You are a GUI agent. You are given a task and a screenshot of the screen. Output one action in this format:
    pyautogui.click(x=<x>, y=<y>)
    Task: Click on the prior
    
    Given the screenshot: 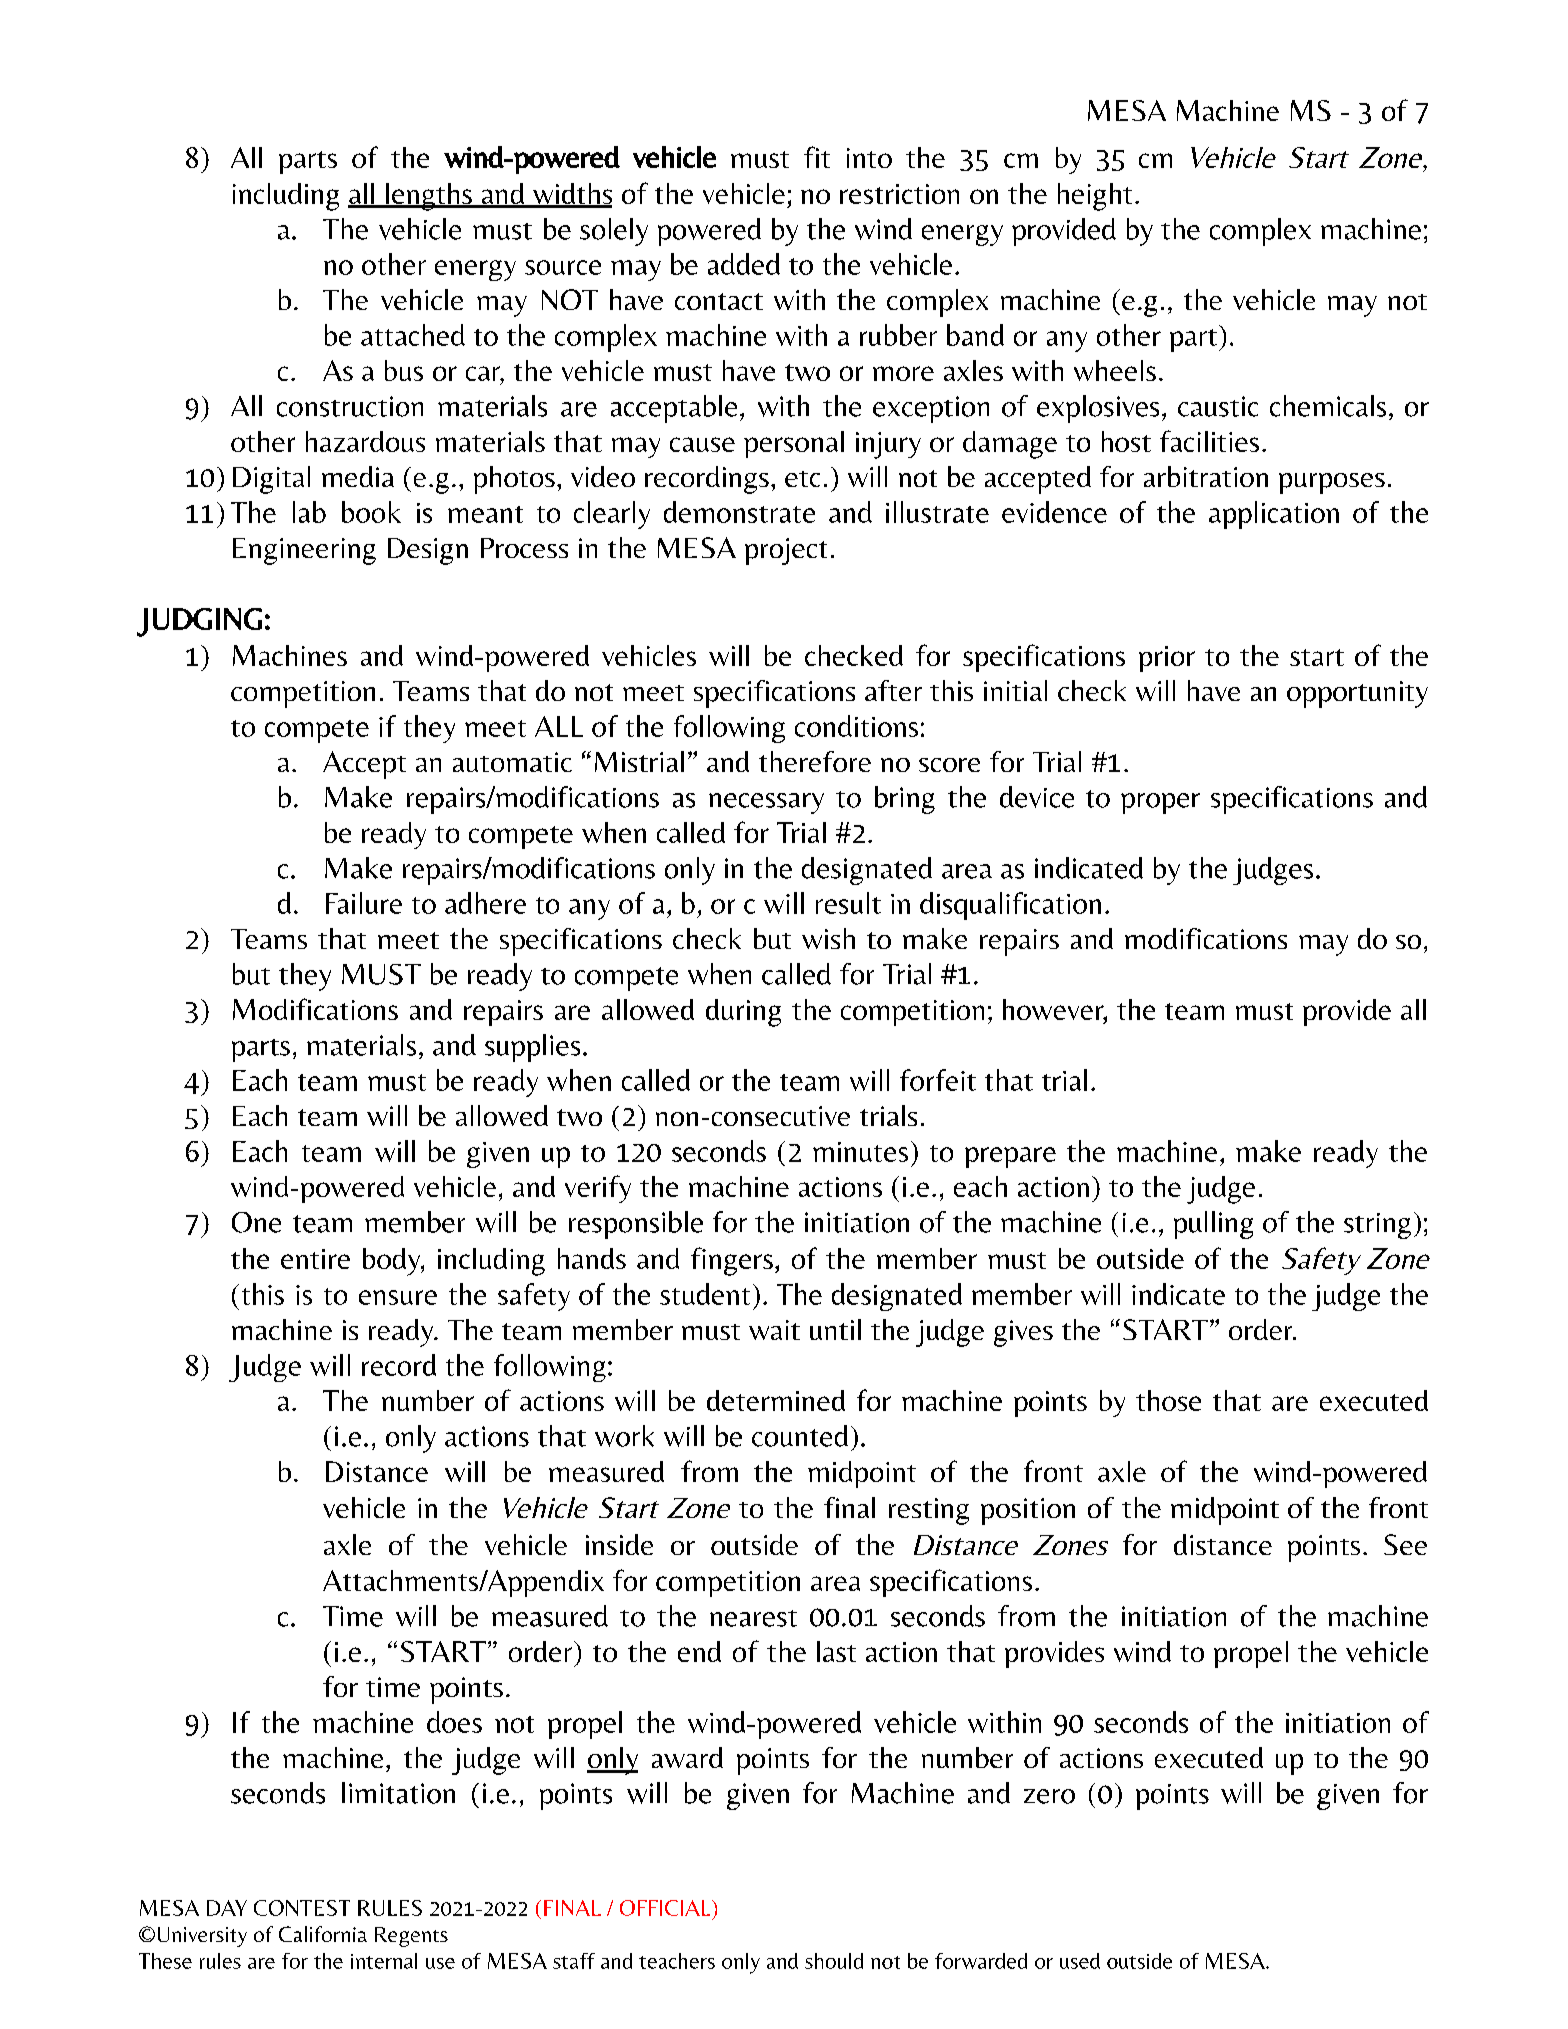 What is the action you would take?
    pyautogui.click(x=1167, y=659)
